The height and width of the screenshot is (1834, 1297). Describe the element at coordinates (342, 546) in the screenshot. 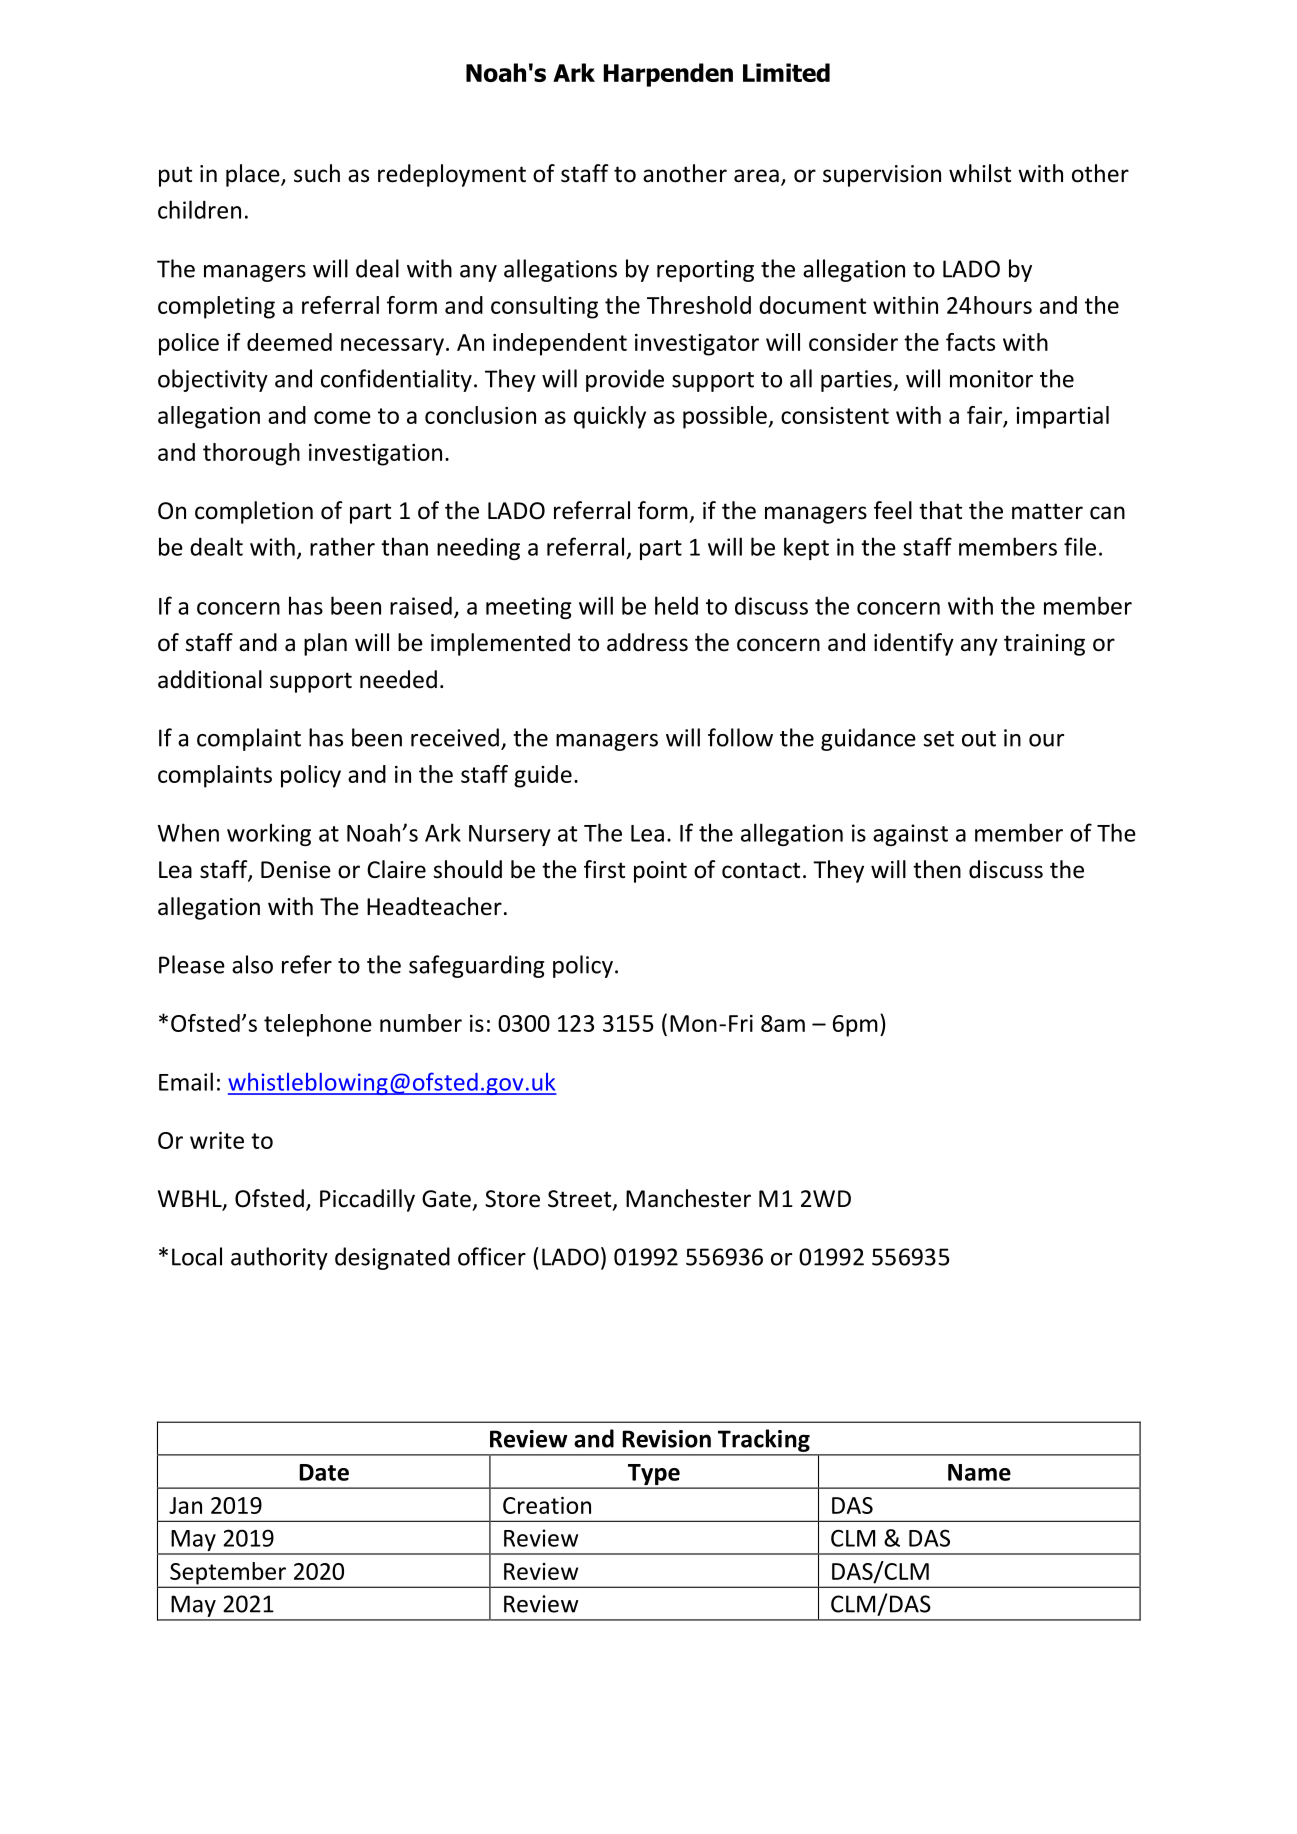

I see `rather` at that location.
